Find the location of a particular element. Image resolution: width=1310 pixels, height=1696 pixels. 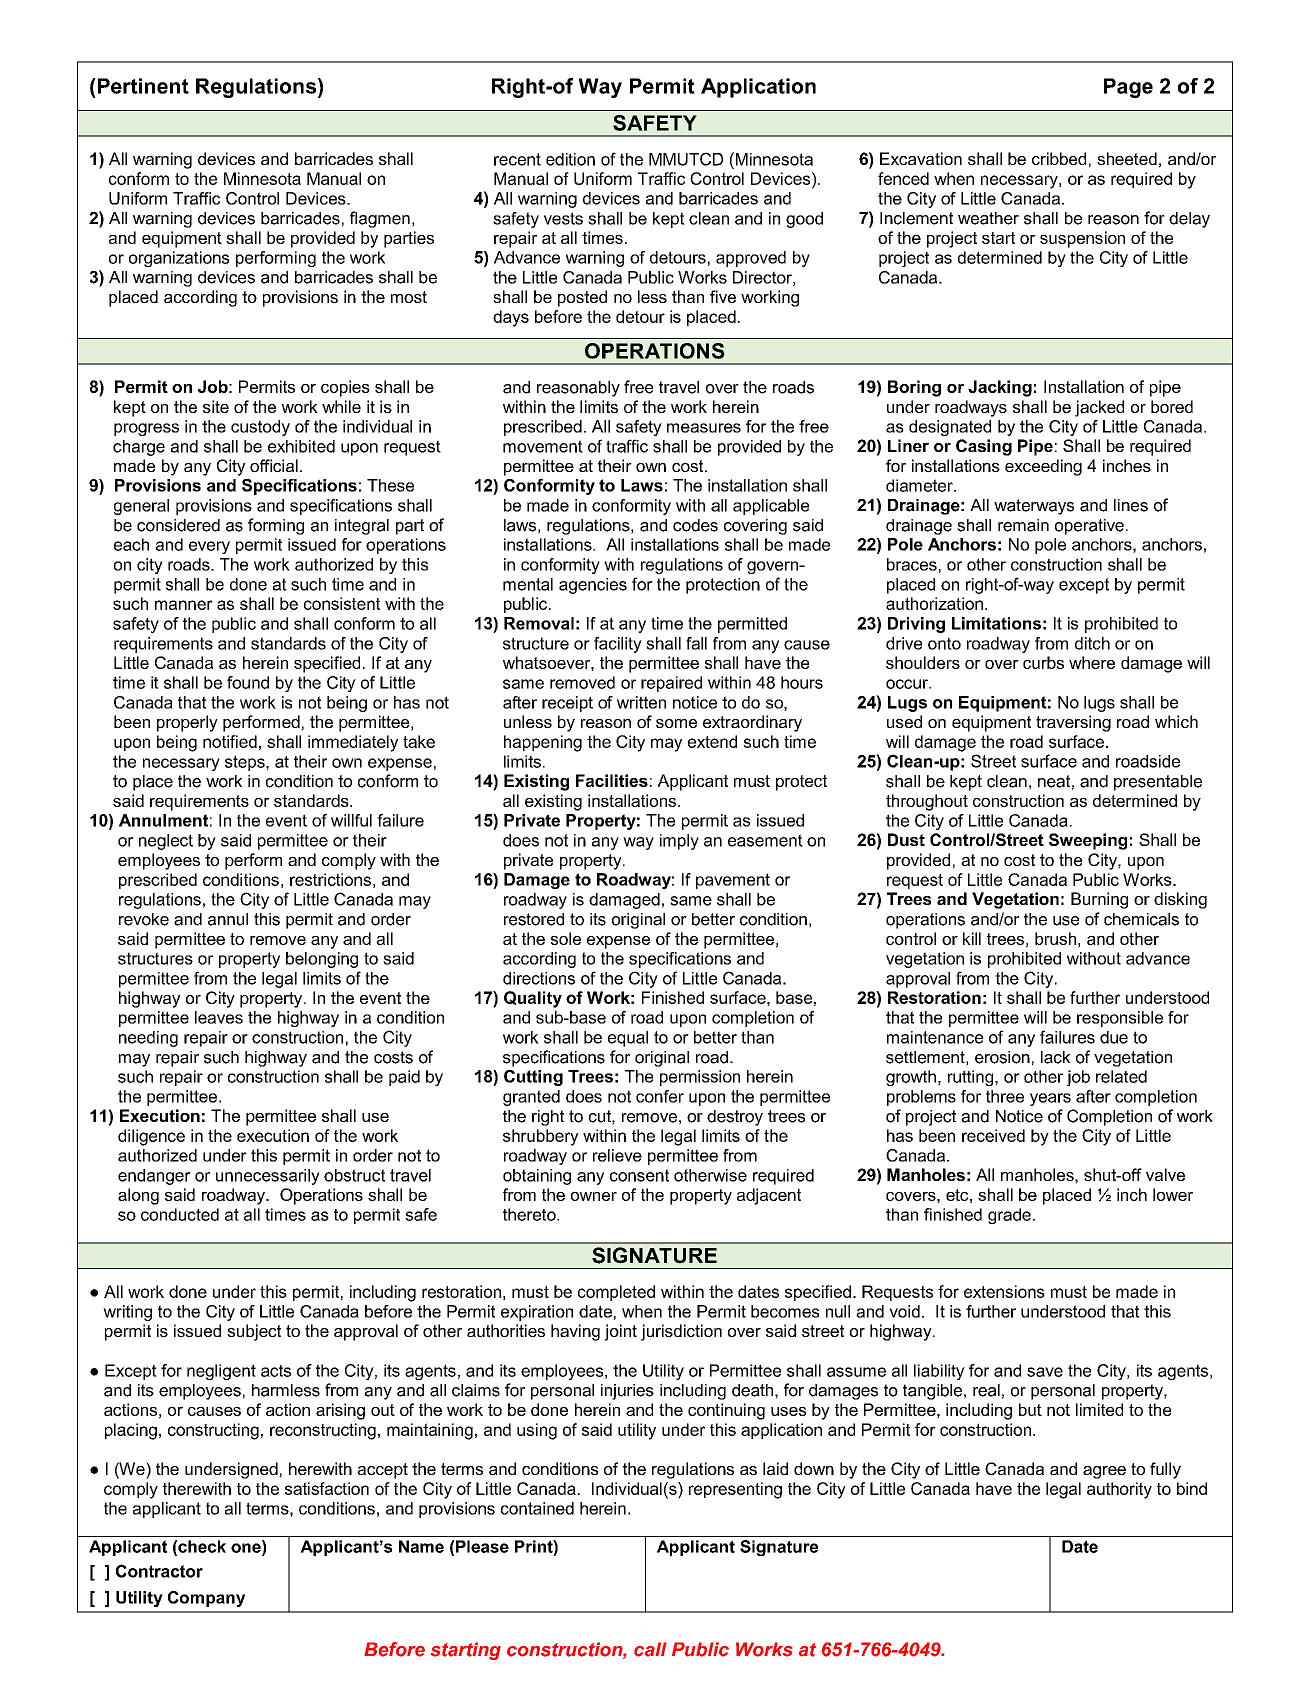

equal is located at coordinates (628, 1039).
